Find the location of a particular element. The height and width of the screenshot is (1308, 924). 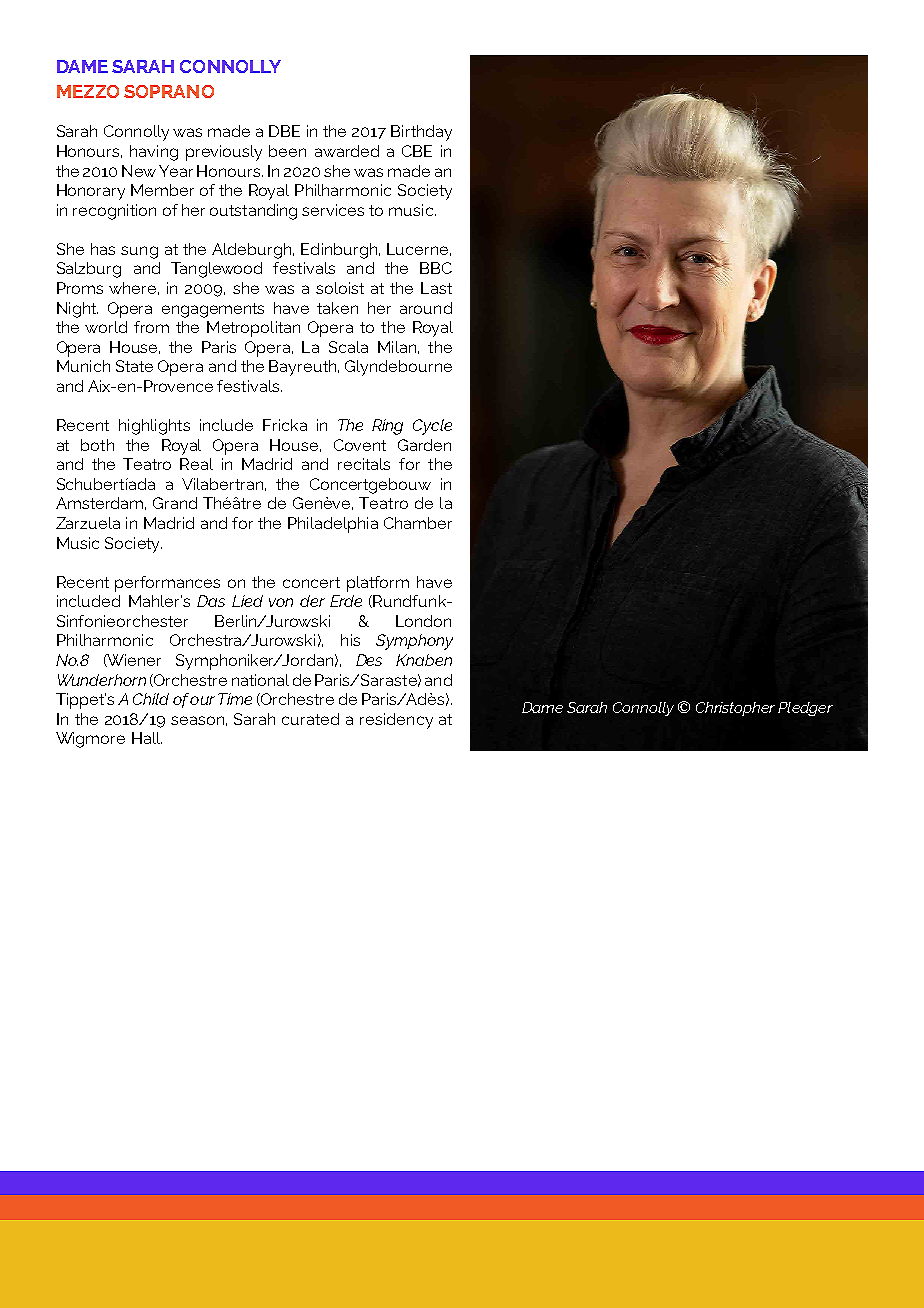

highlights is located at coordinates (154, 427).
